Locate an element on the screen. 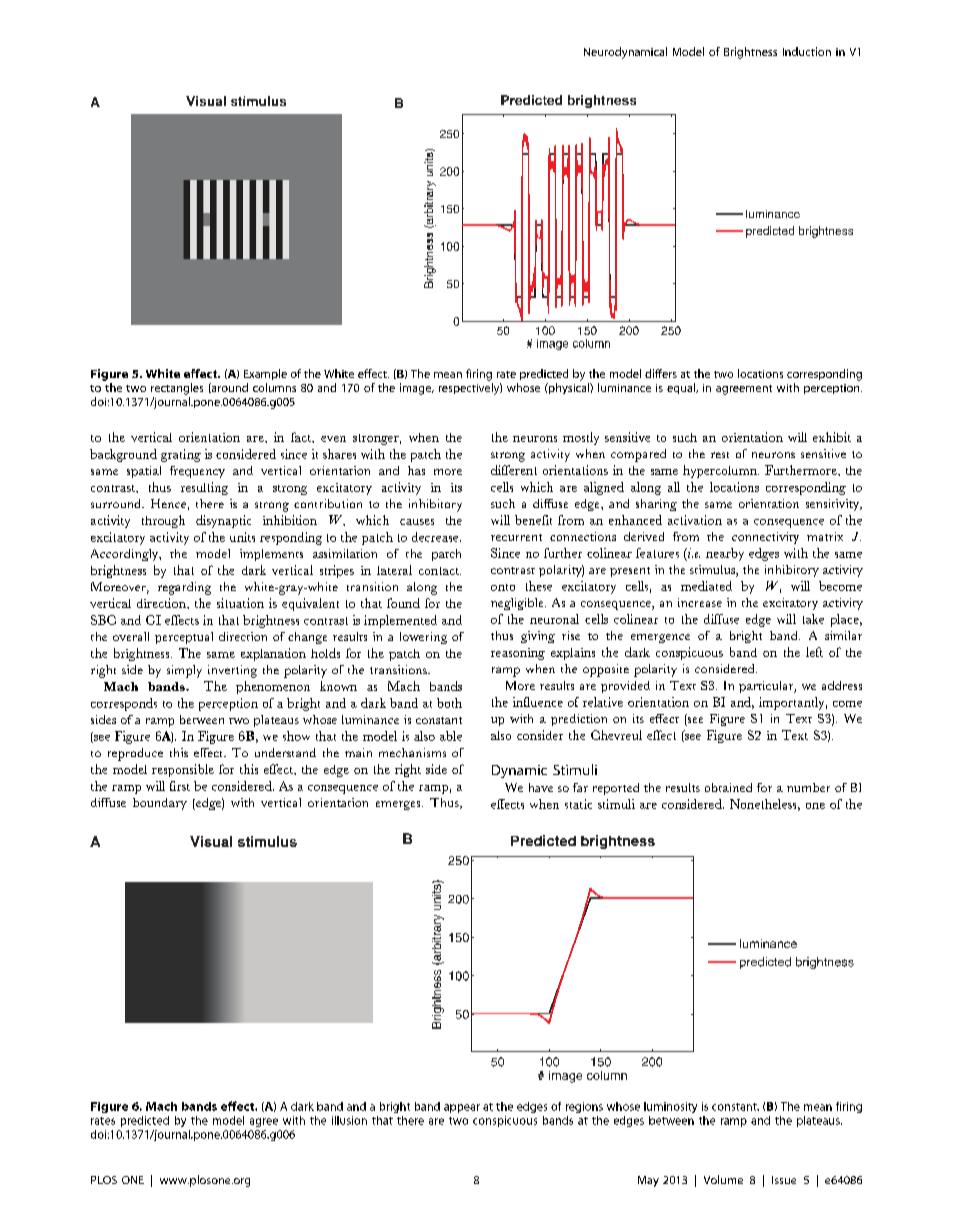 Image resolution: width=953 pixels, height=1232 pixels. different is located at coordinates (514, 470).
